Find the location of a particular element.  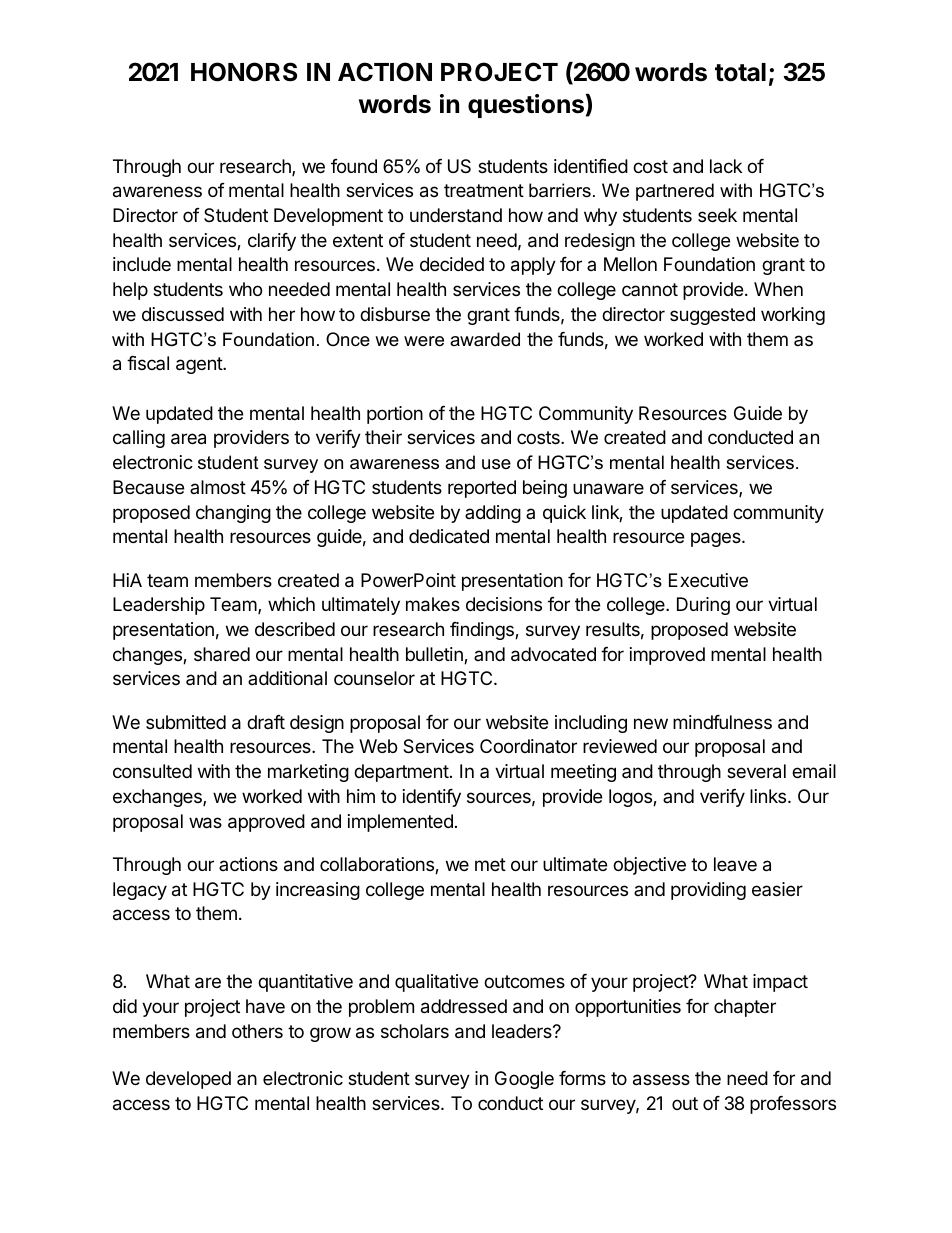

developed is located at coordinates (188, 1080).
